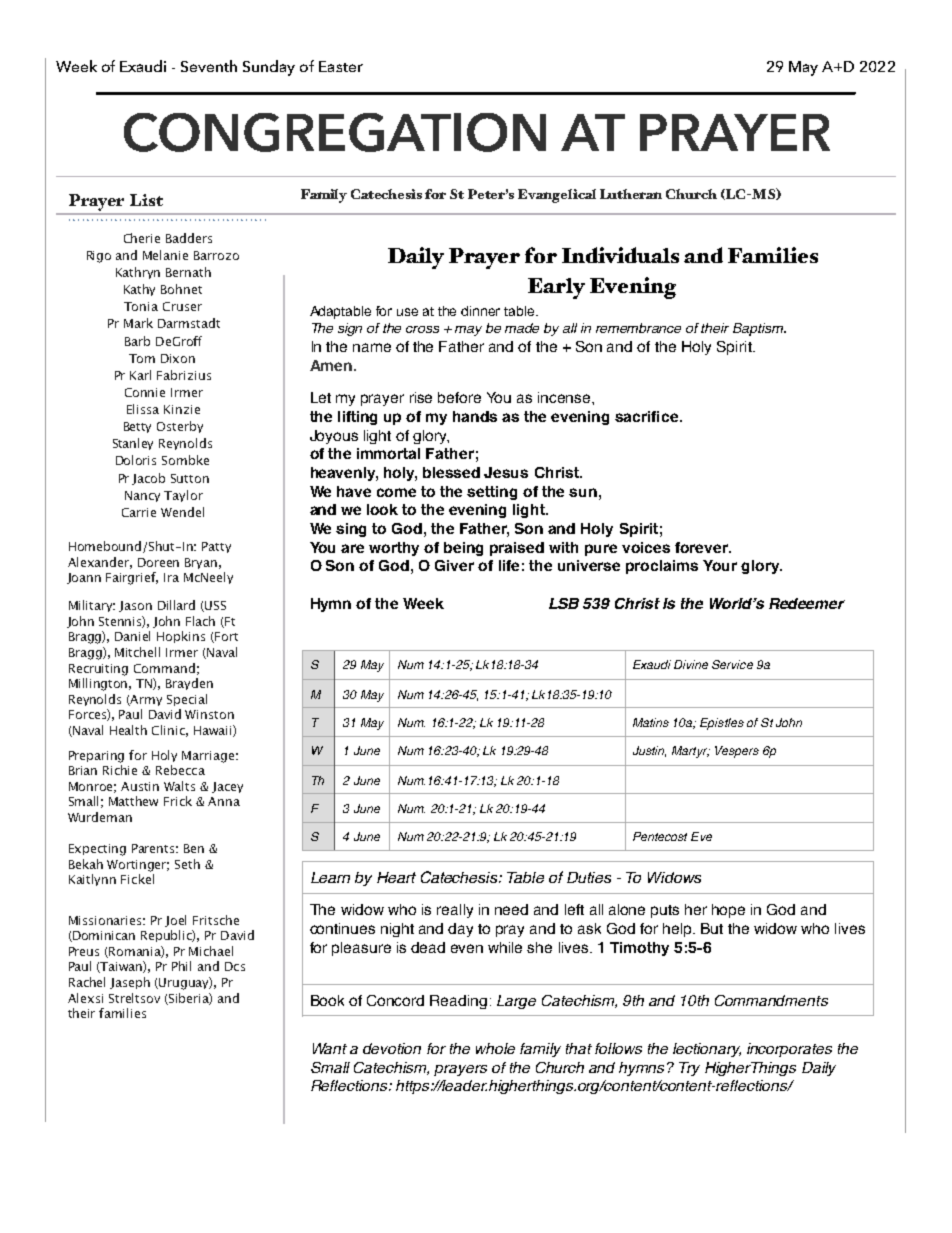  Describe the element at coordinates (341, 66) in the page. I see `Easter` at that location.
